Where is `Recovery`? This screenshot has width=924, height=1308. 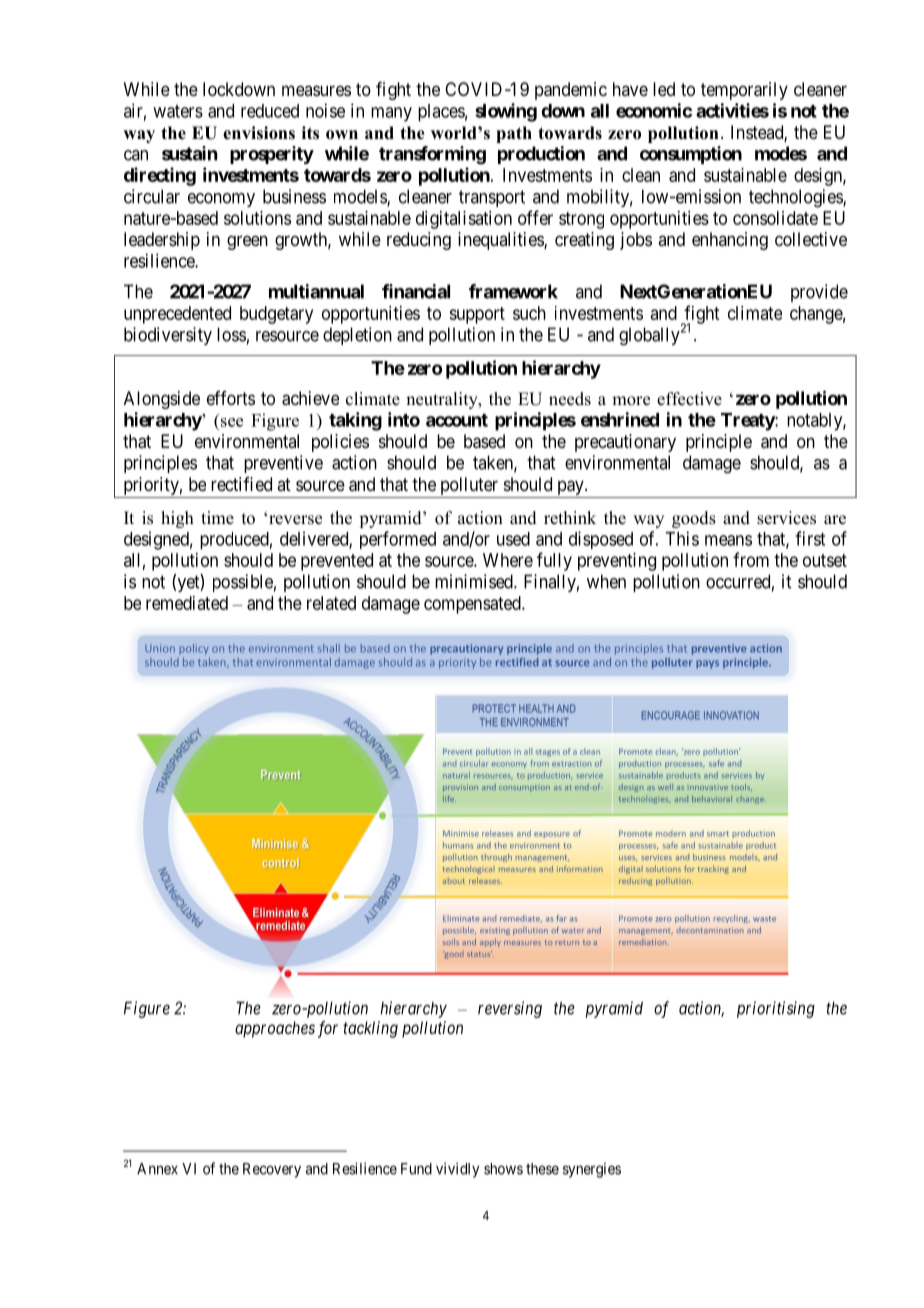 Recovery is located at coordinates (272, 1170).
